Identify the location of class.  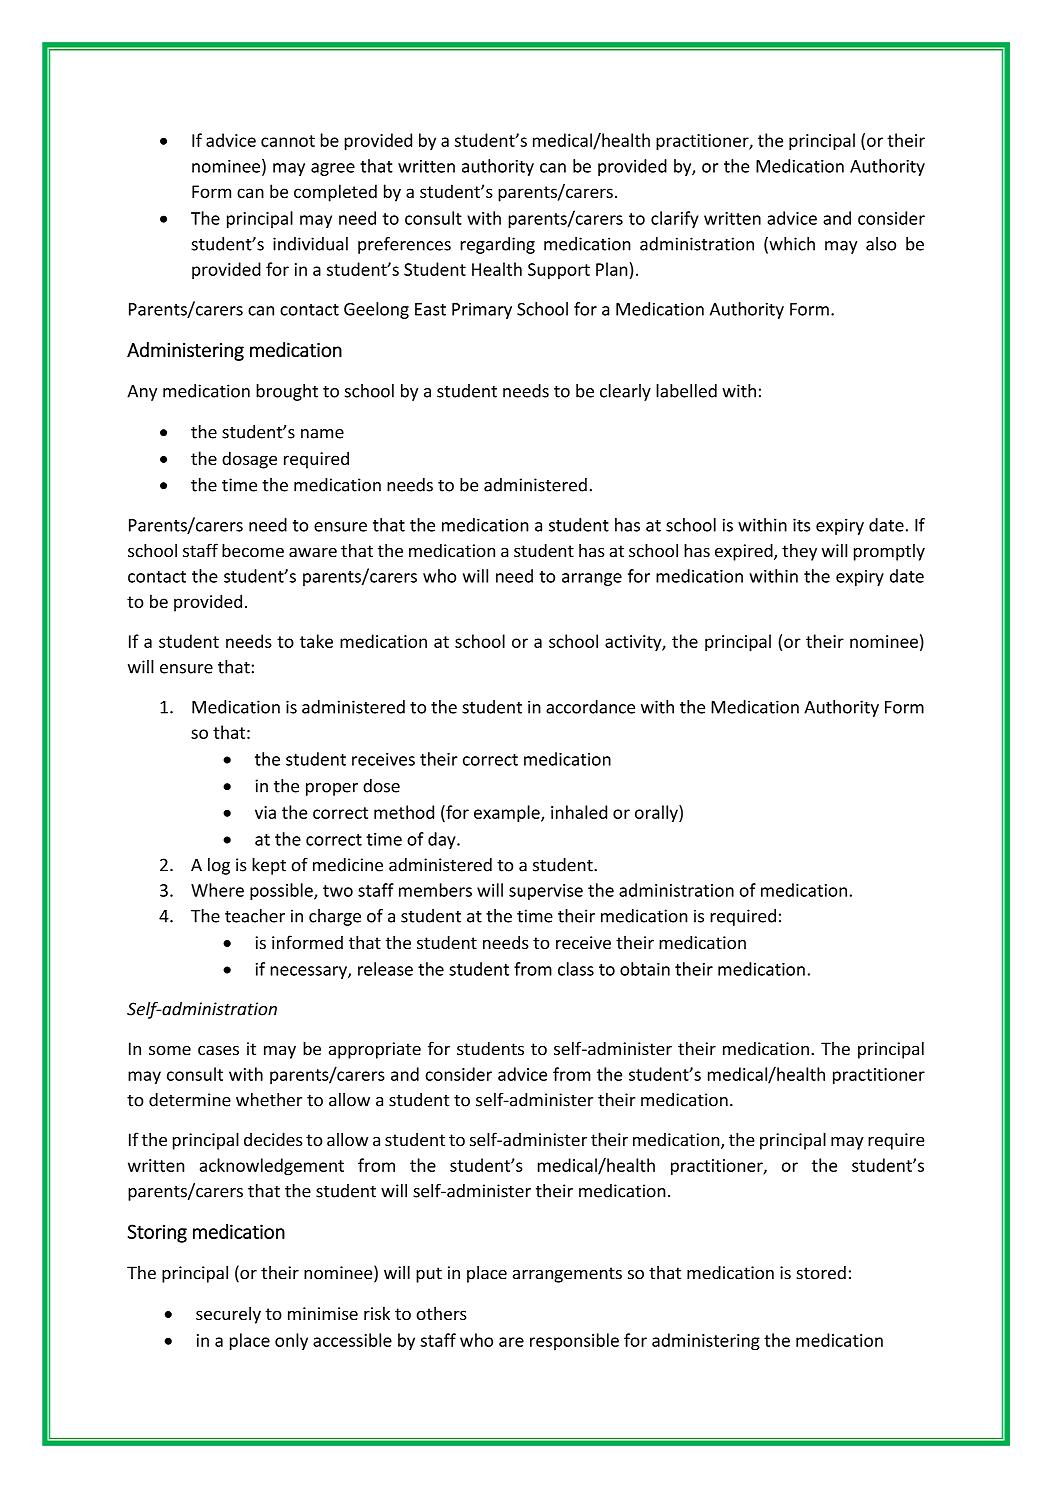
(576, 969).
